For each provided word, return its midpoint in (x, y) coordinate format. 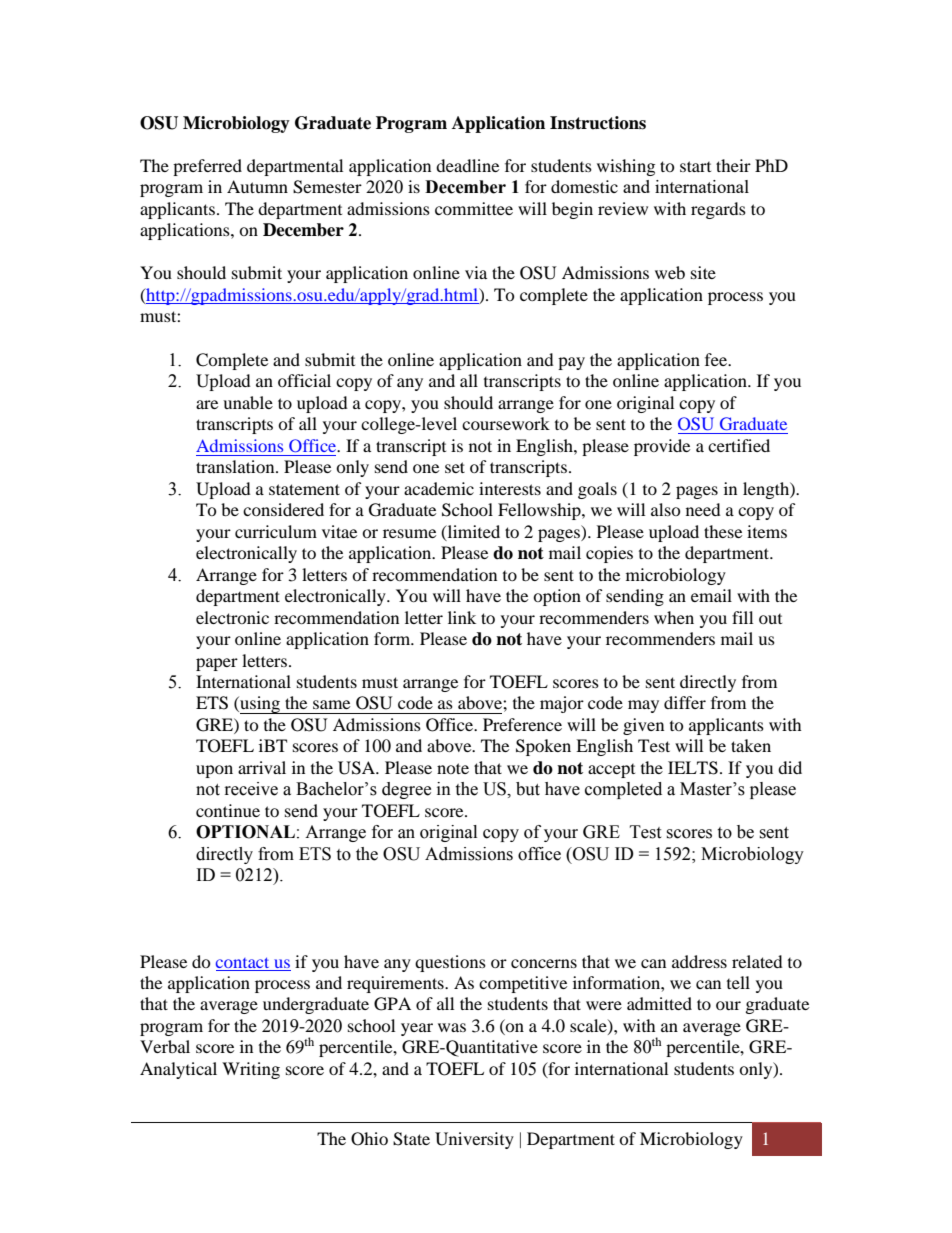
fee (717, 359)
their (733, 165)
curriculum (276, 531)
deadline (467, 165)
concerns (544, 963)
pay (571, 363)
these (723, 531)
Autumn (257, 186)
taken (751, 745)
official (304, 380)
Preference (522, 724)
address (699, 961)
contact (242, 963)
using (260, 705)
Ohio (369, 1139)
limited (472, 532)
